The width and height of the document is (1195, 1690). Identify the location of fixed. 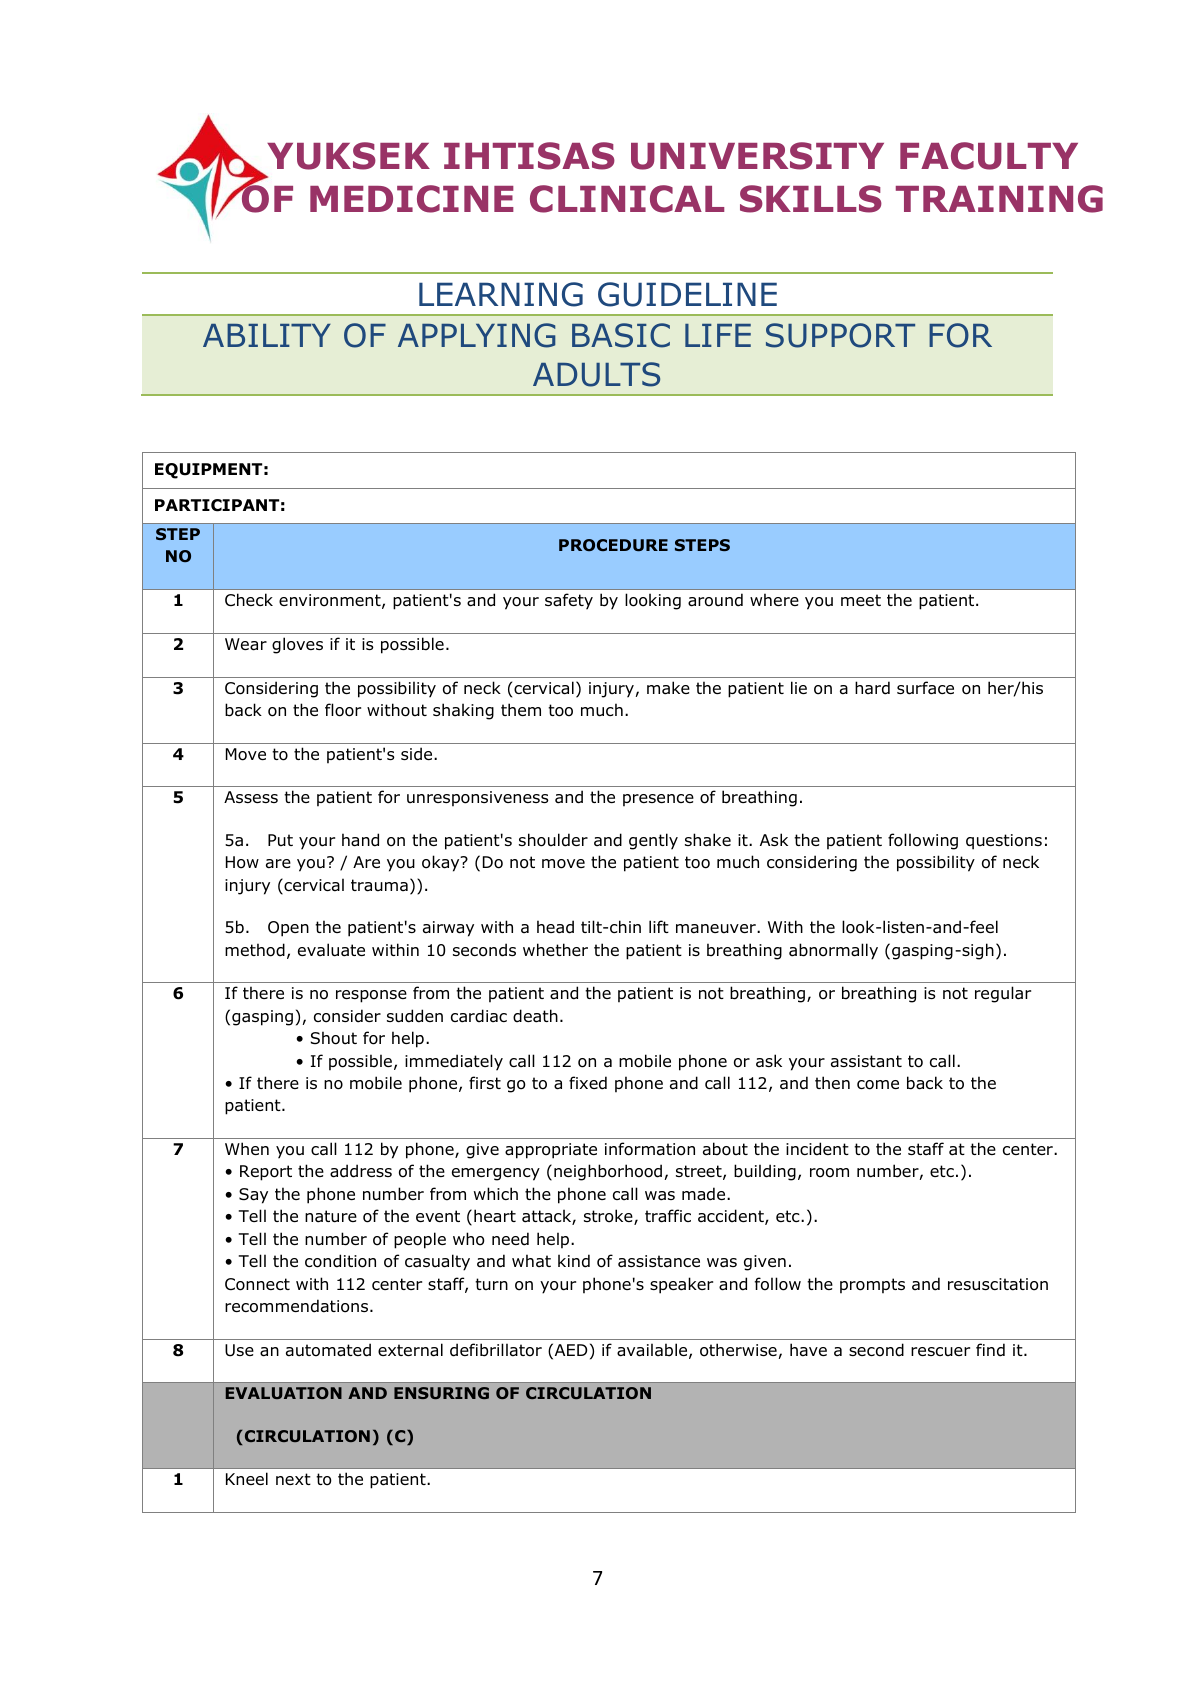
(588, 1083).
